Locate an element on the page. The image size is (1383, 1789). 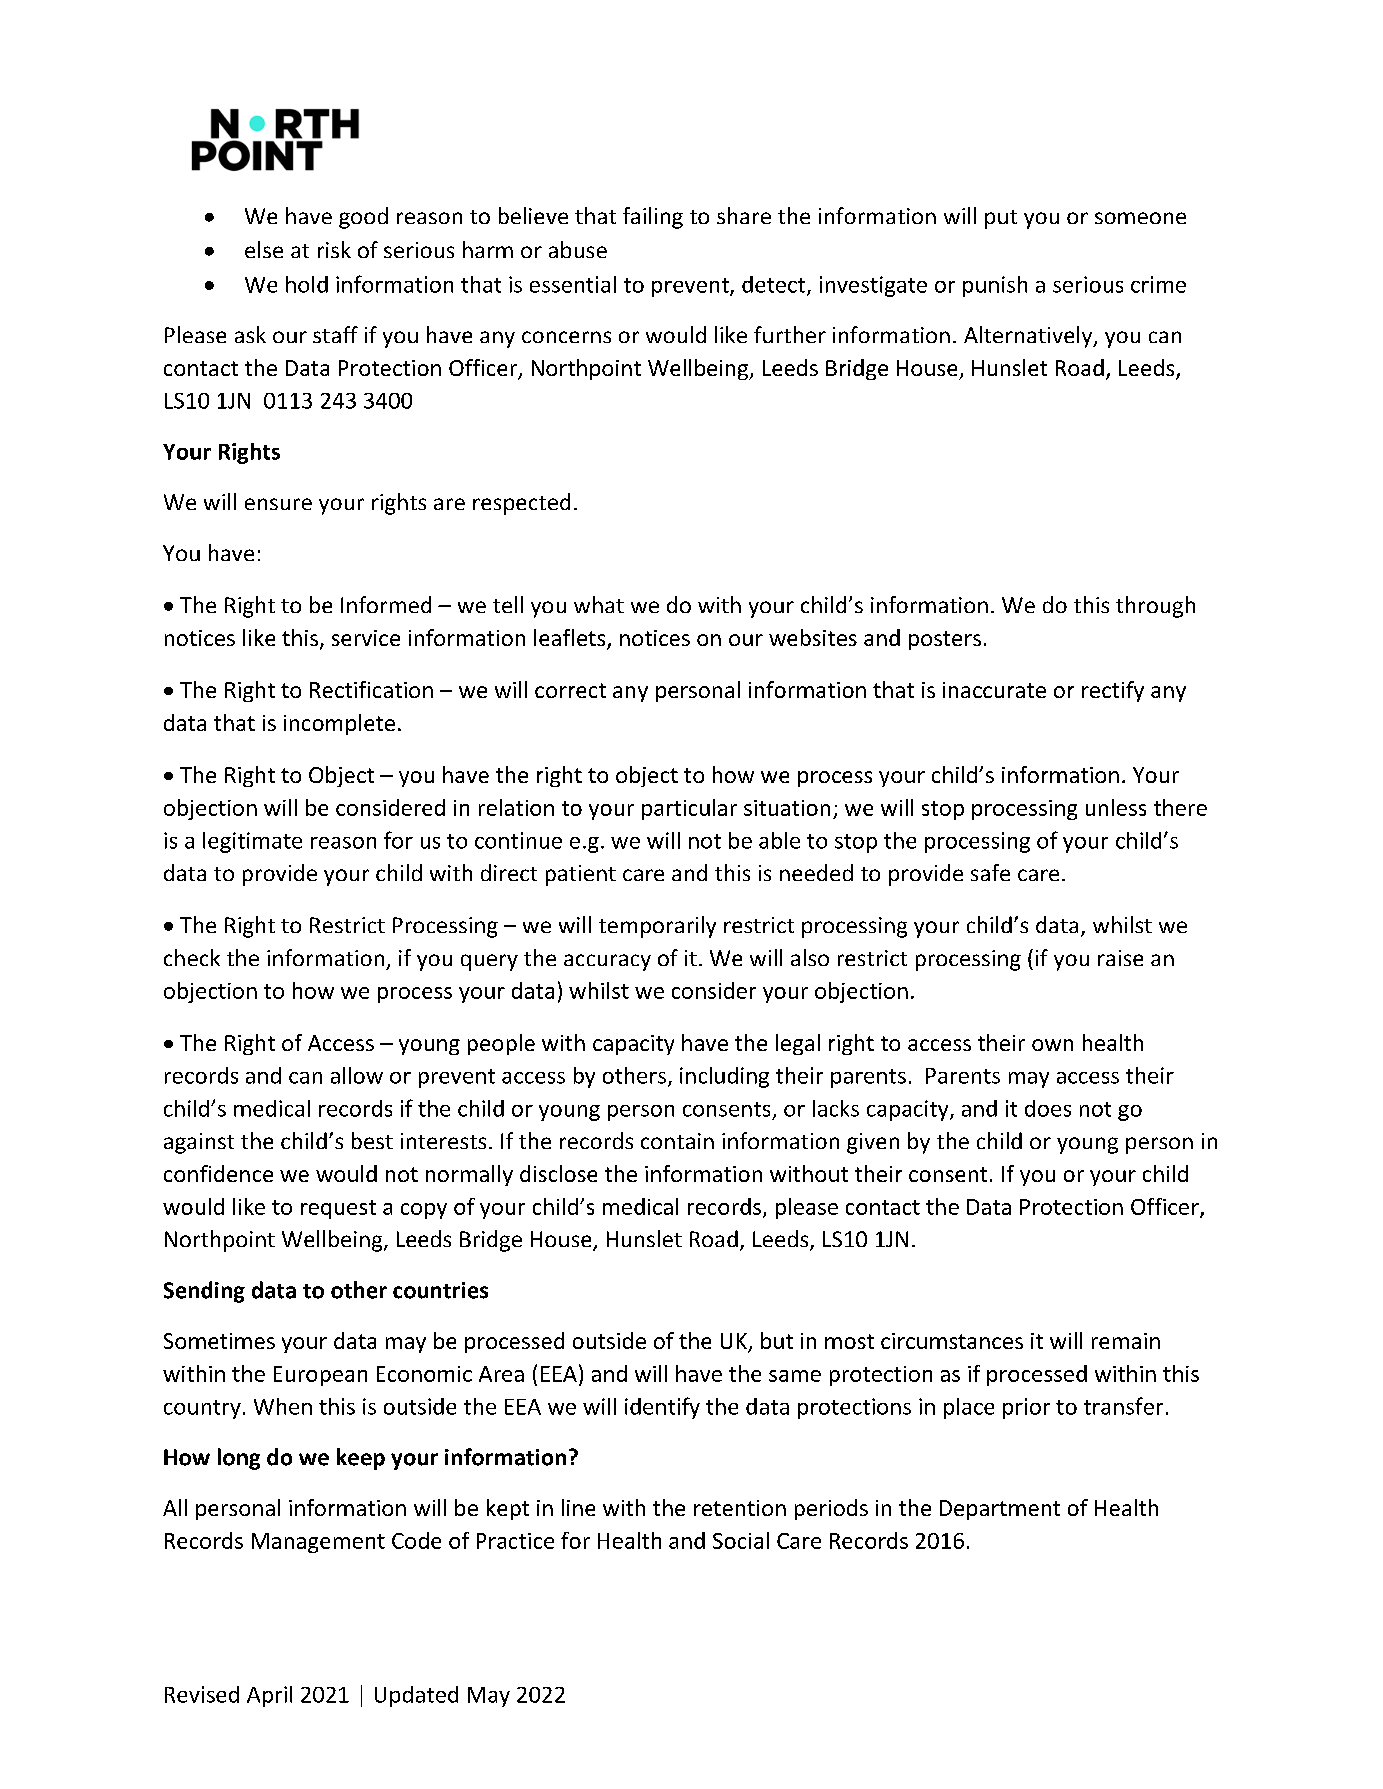
risk is located at coordinates (334, 249).
